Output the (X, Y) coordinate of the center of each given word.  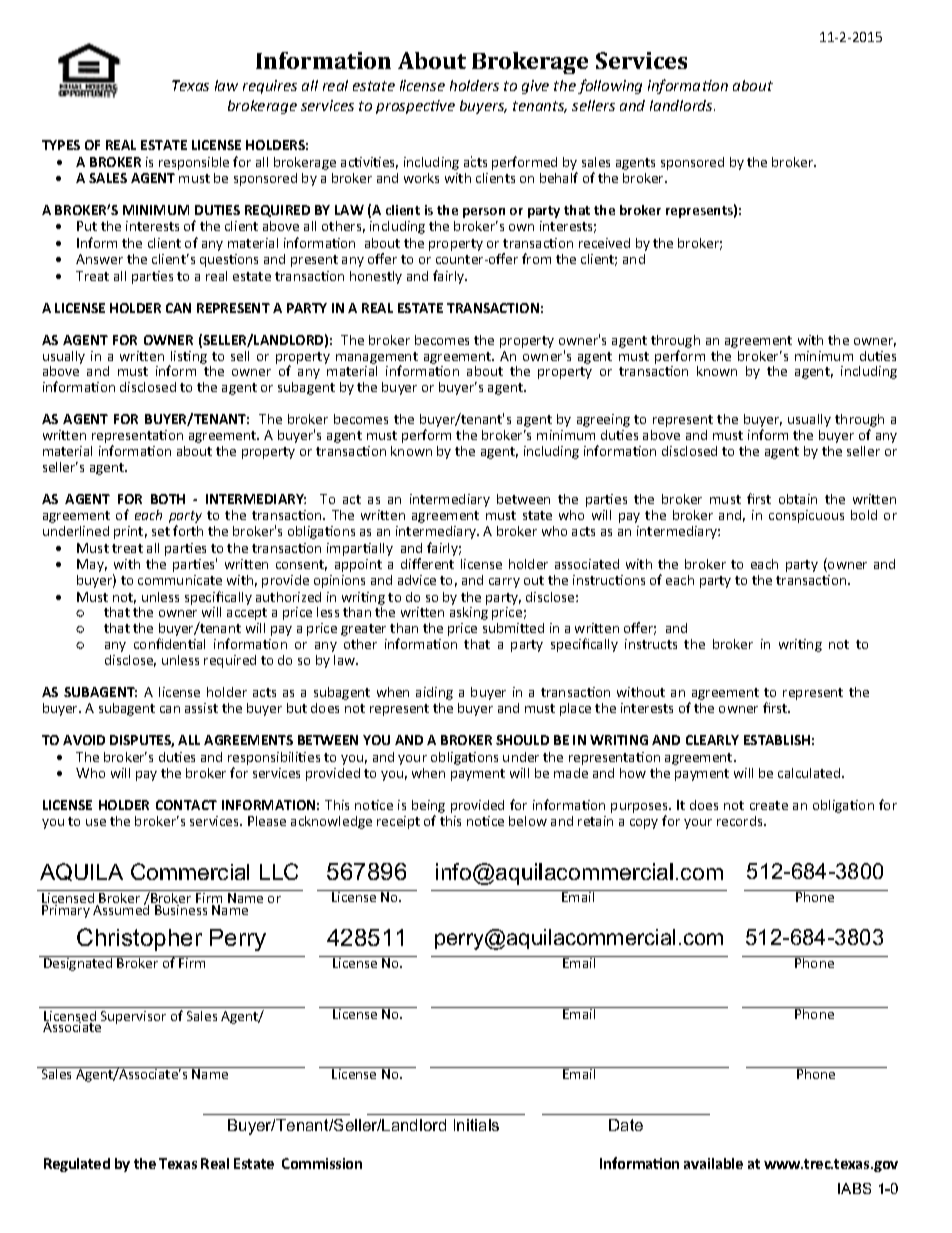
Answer (99, 259)
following (610, 86)
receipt (398, 822)
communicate (180, 580)
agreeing (603, 420)
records (741, 821)
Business (181, 910)
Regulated (77, 1165)
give (535, 87)
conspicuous (806, 516)
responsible (194, 163)
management (377, 359)
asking (469, 613)
